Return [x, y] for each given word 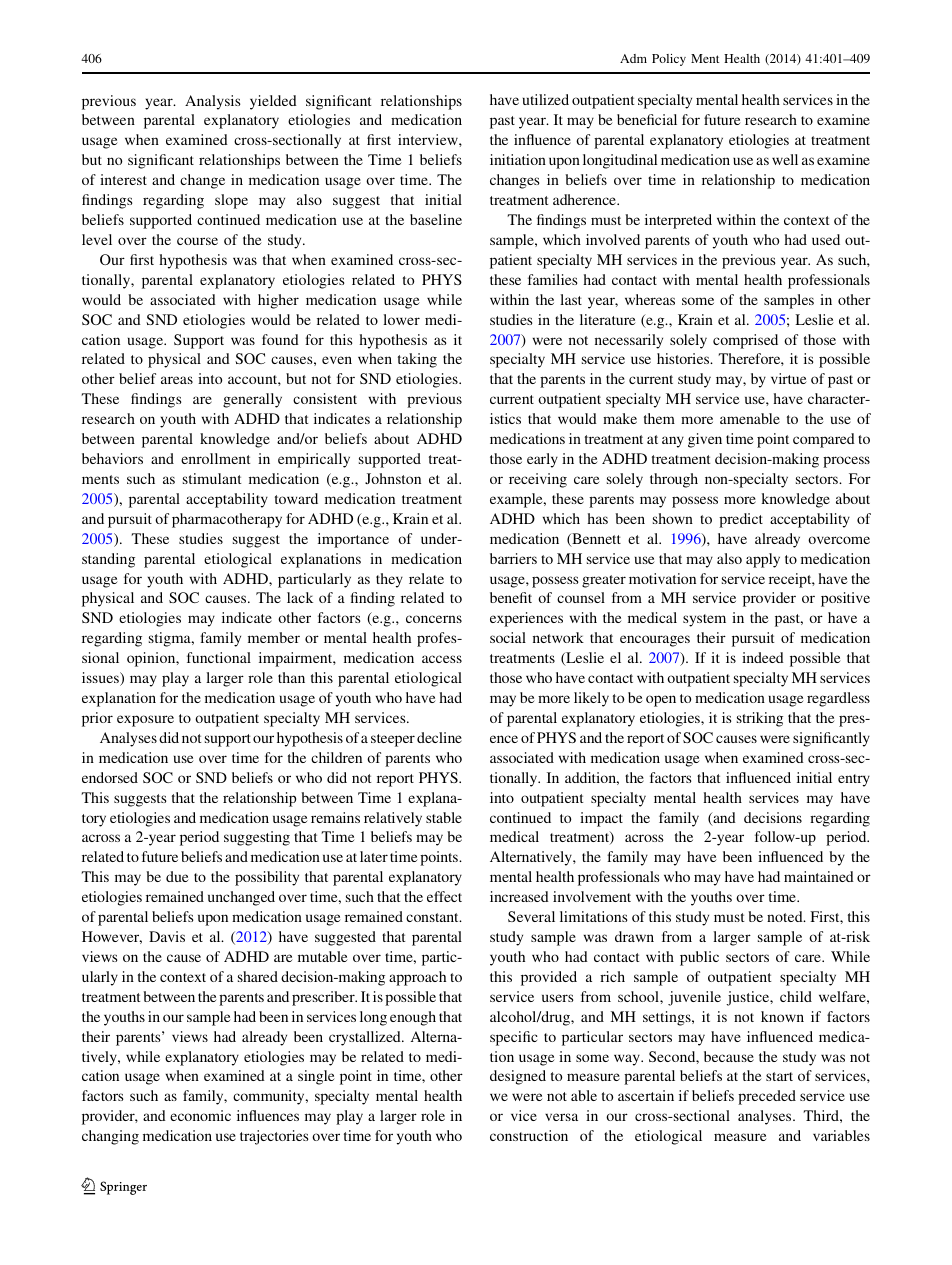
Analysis [213, 102]
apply [763, 560]
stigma [171, 639]
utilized [546, 99]
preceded [767, 1097]
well [785, 159]
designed [518, 1077]
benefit [511, 597]
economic [200, 1115]
